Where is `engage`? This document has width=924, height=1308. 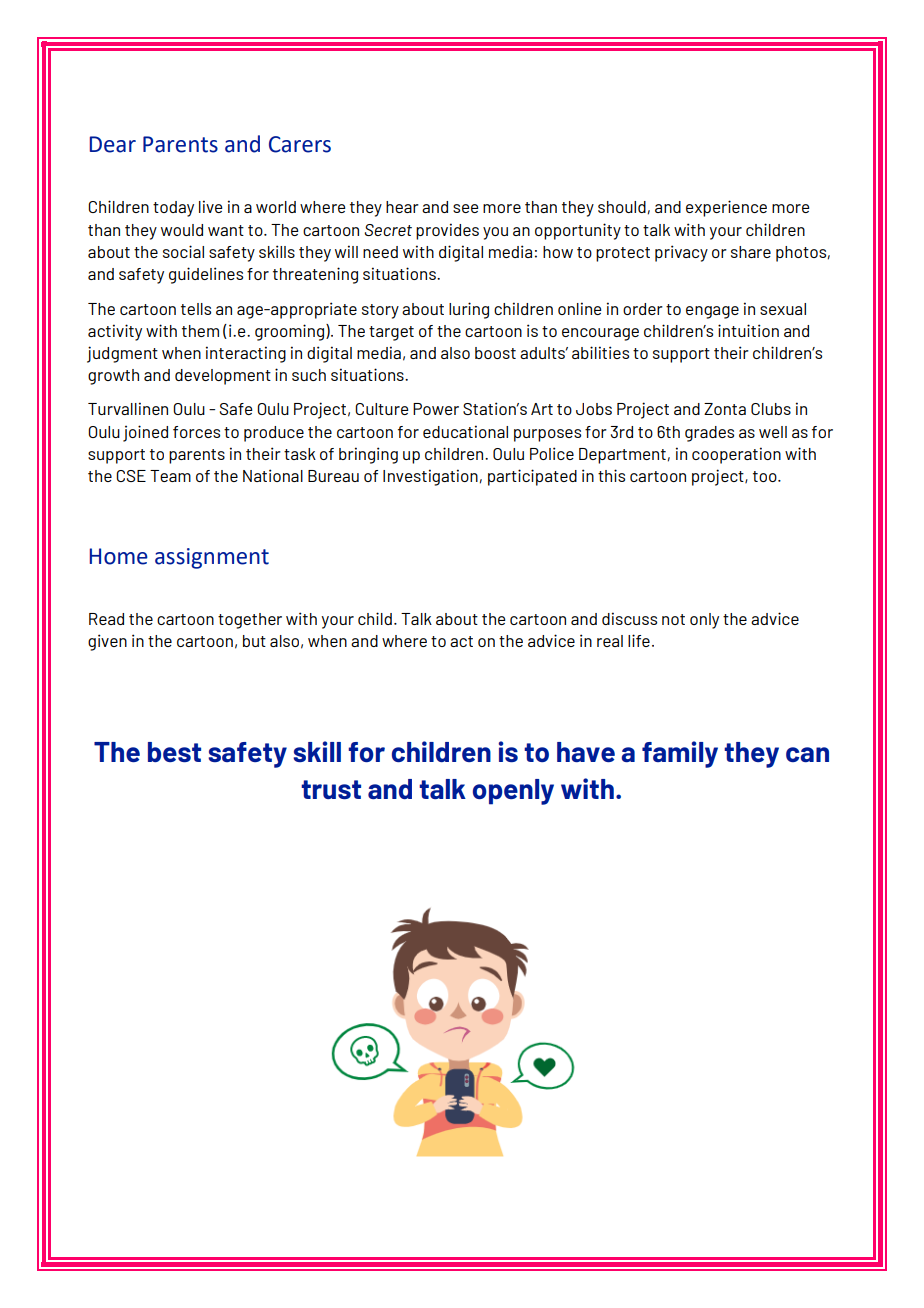
engage is located at coordinates (712, 312).
